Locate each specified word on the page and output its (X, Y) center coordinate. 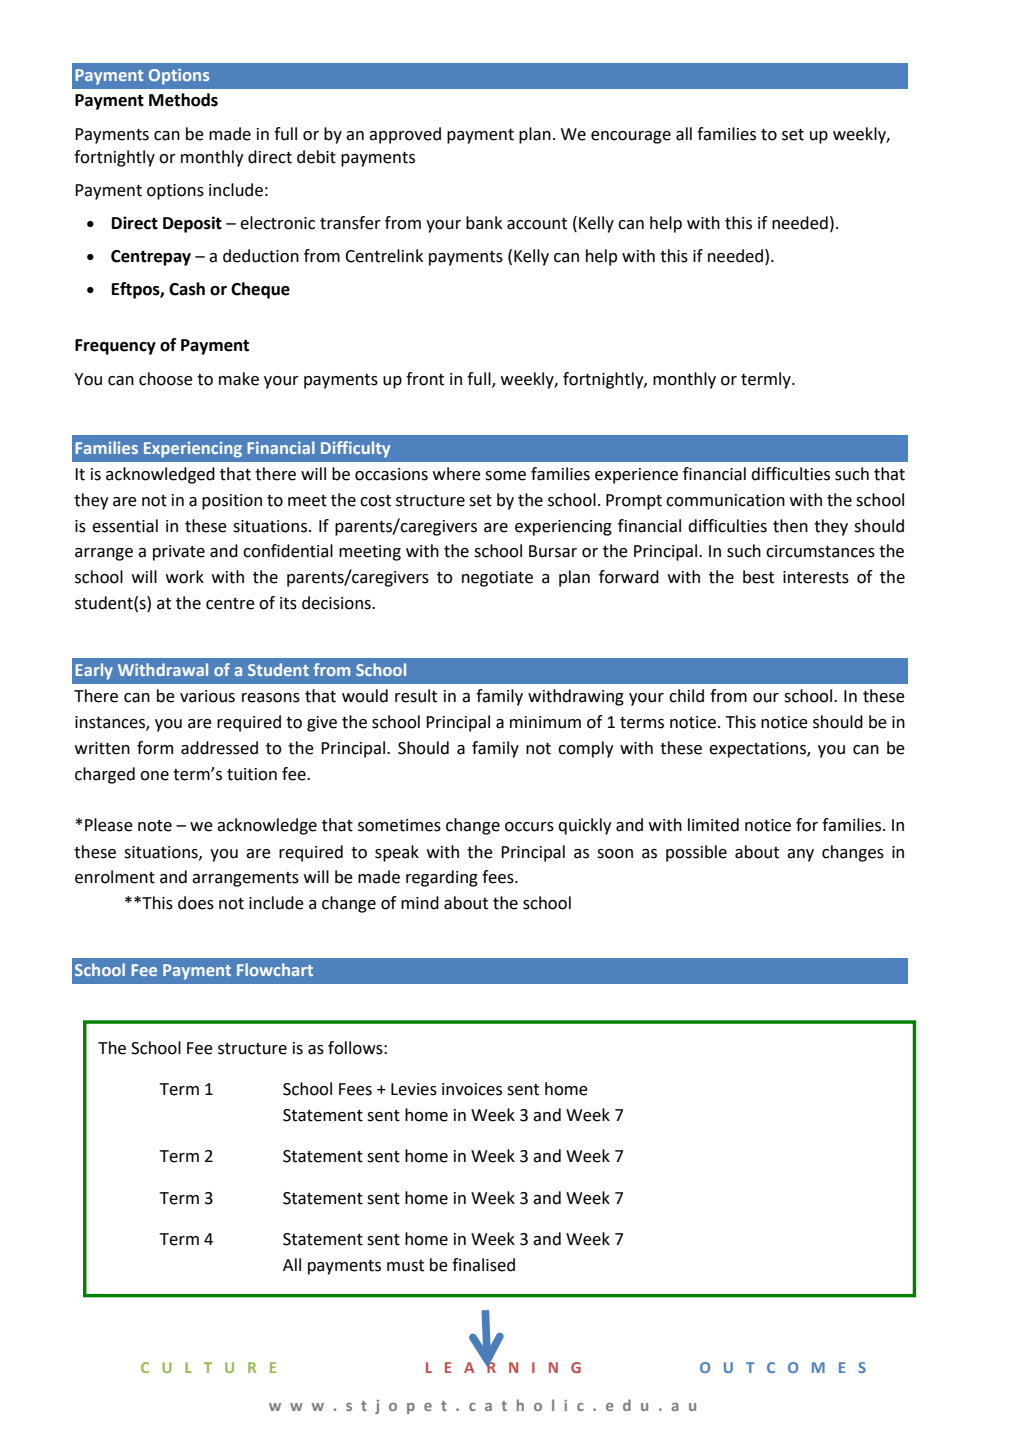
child (686, 696)
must (405, 1266)
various (207, 696)
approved (405, 135)
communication (725, 500)
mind (420, 903)
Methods (183, 100)
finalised (483, 1265)
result (416, 696)
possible (696, 853)
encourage (631, 137)
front (425, 379)
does (196, 903)
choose (166, 379)
